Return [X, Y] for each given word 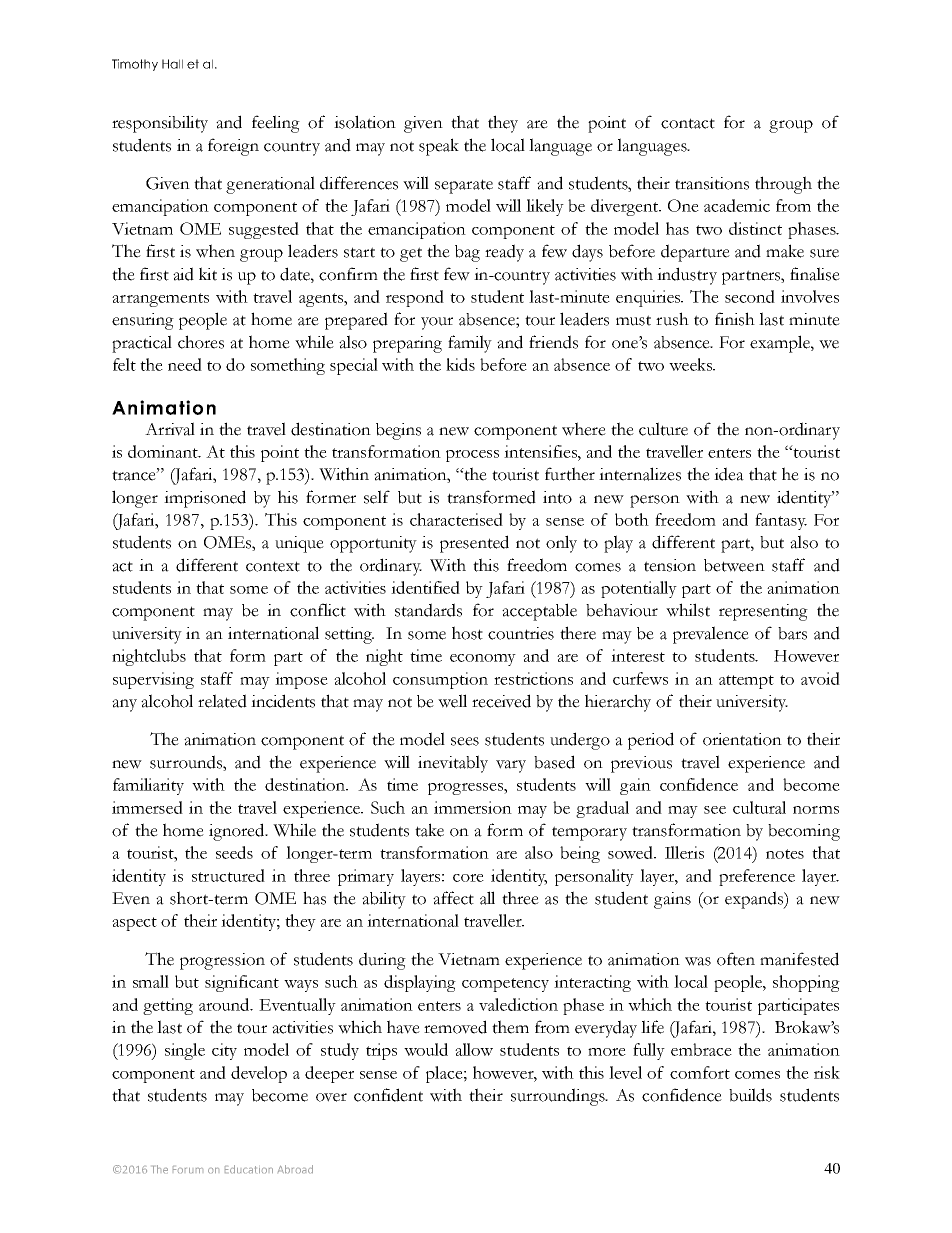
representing [763, 612]
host [467, 633]
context [273, 566]
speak [439, 147]
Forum [188, 1169]
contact [688, 123]
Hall [172, 64]
